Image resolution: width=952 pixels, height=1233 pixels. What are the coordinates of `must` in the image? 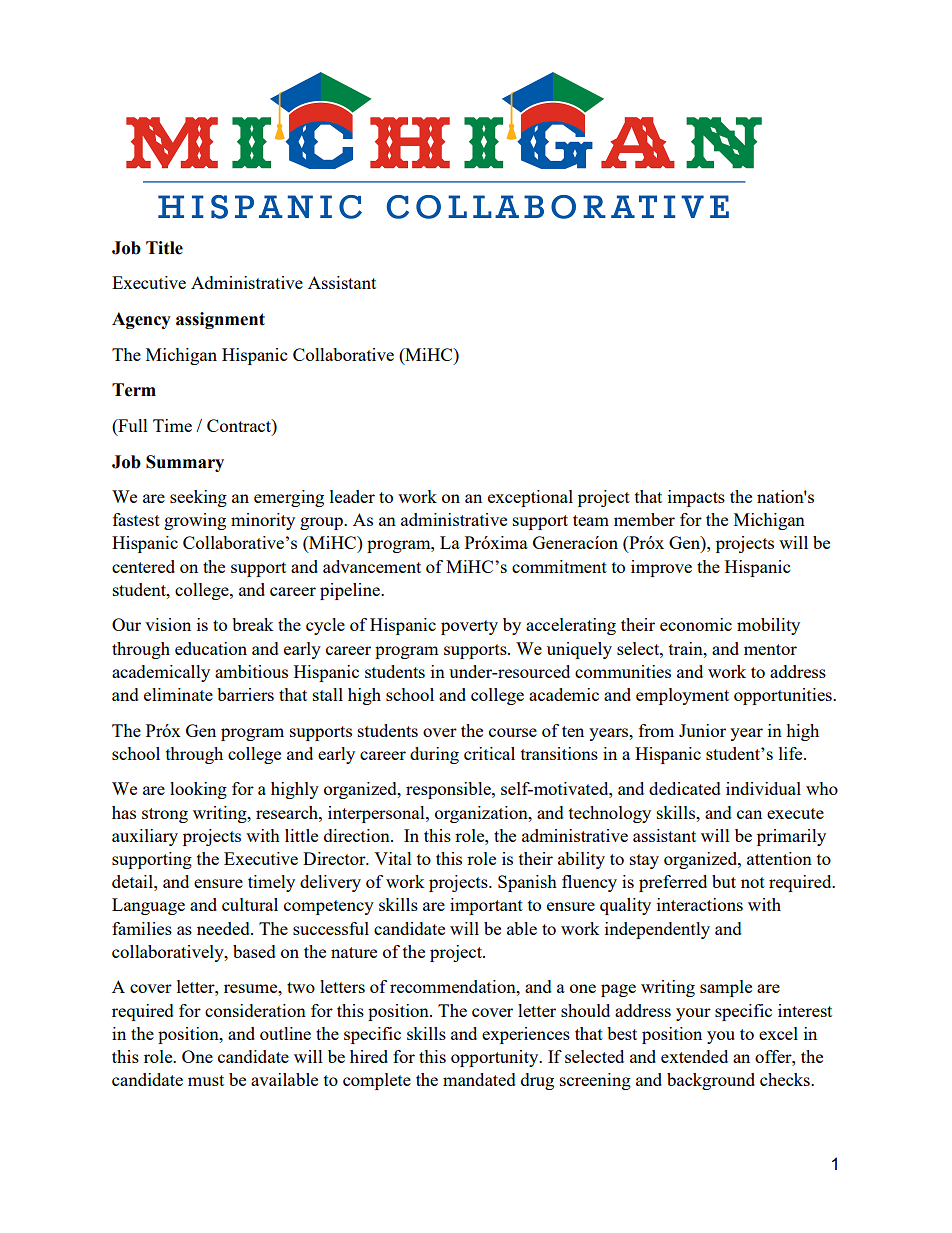 It's located at (206, 1080).
